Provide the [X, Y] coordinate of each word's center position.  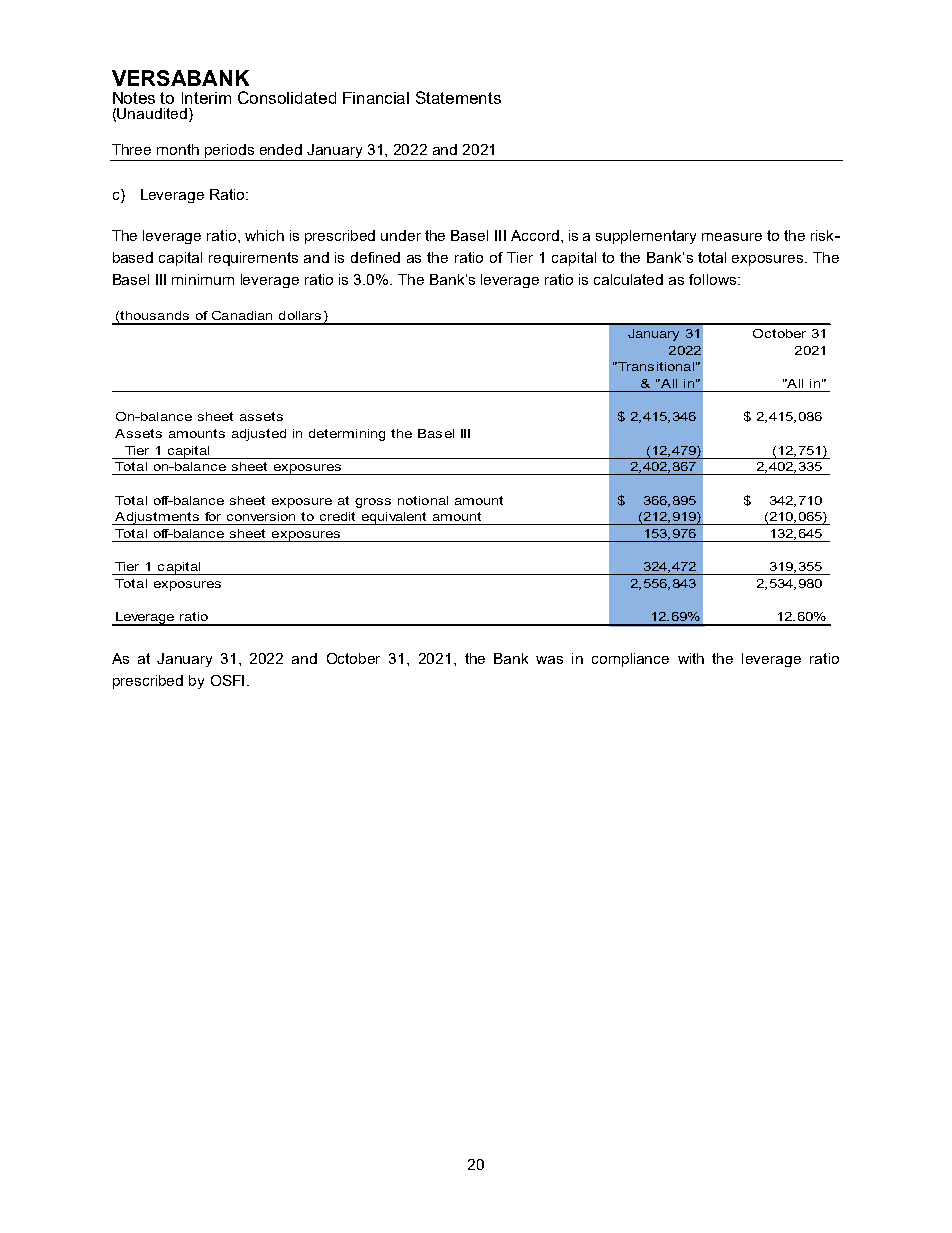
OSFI [227, 680]
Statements [458, 97]
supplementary [646, 237]
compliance [630, 660]
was [549, 660]
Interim [206, 98]
